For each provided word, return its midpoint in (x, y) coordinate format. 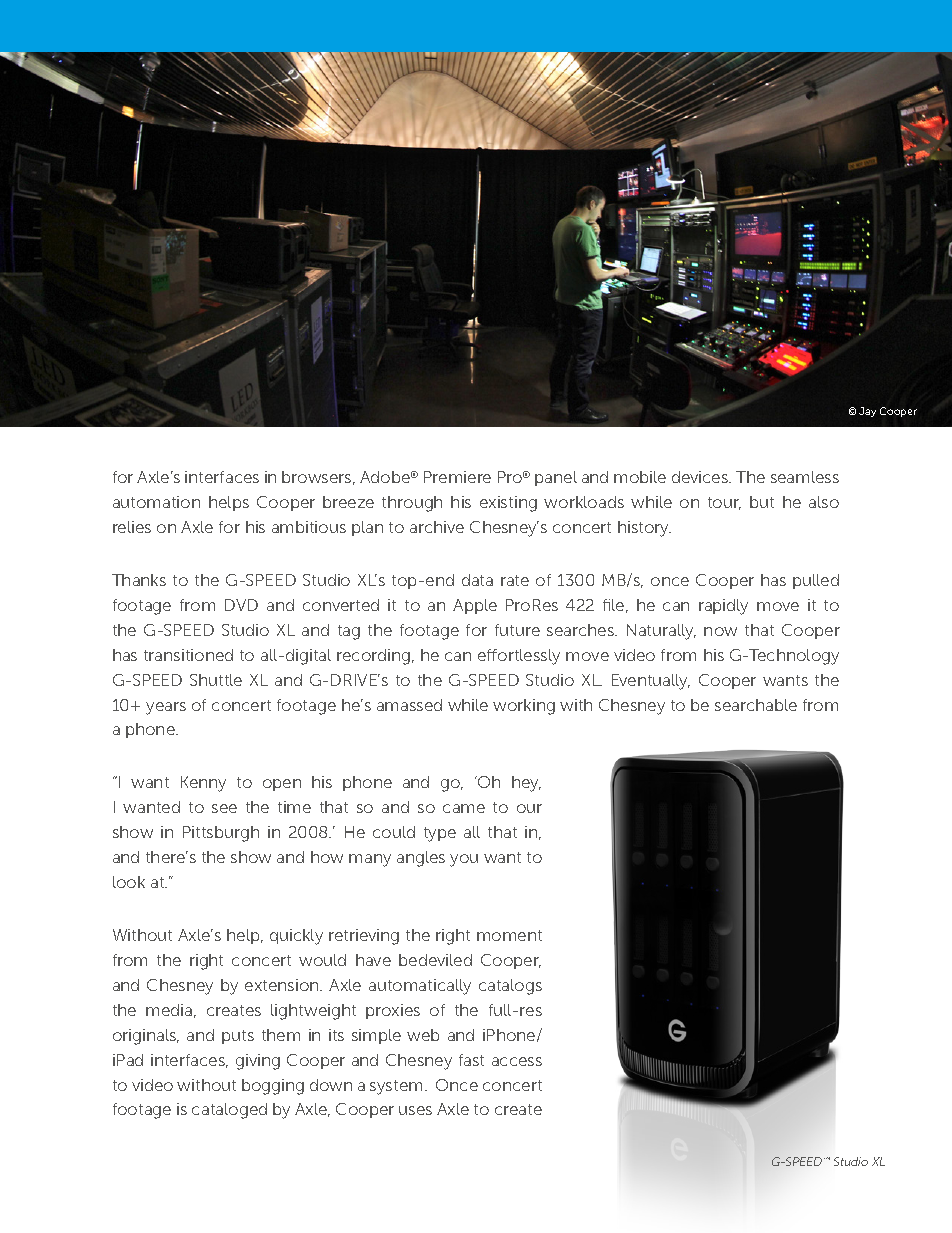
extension (283, 985)
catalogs (510, 987)
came (464, 808)
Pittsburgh (221, 834)
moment (509, 935)
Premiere (457, 477)
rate (515, 580)
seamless (805, 477)
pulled (816, 581)
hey (526, 784)
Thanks (139, 580)
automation (156, 502)
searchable (756, 705)
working (524, 707)
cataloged (229, 1111)
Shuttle (216, 680)
